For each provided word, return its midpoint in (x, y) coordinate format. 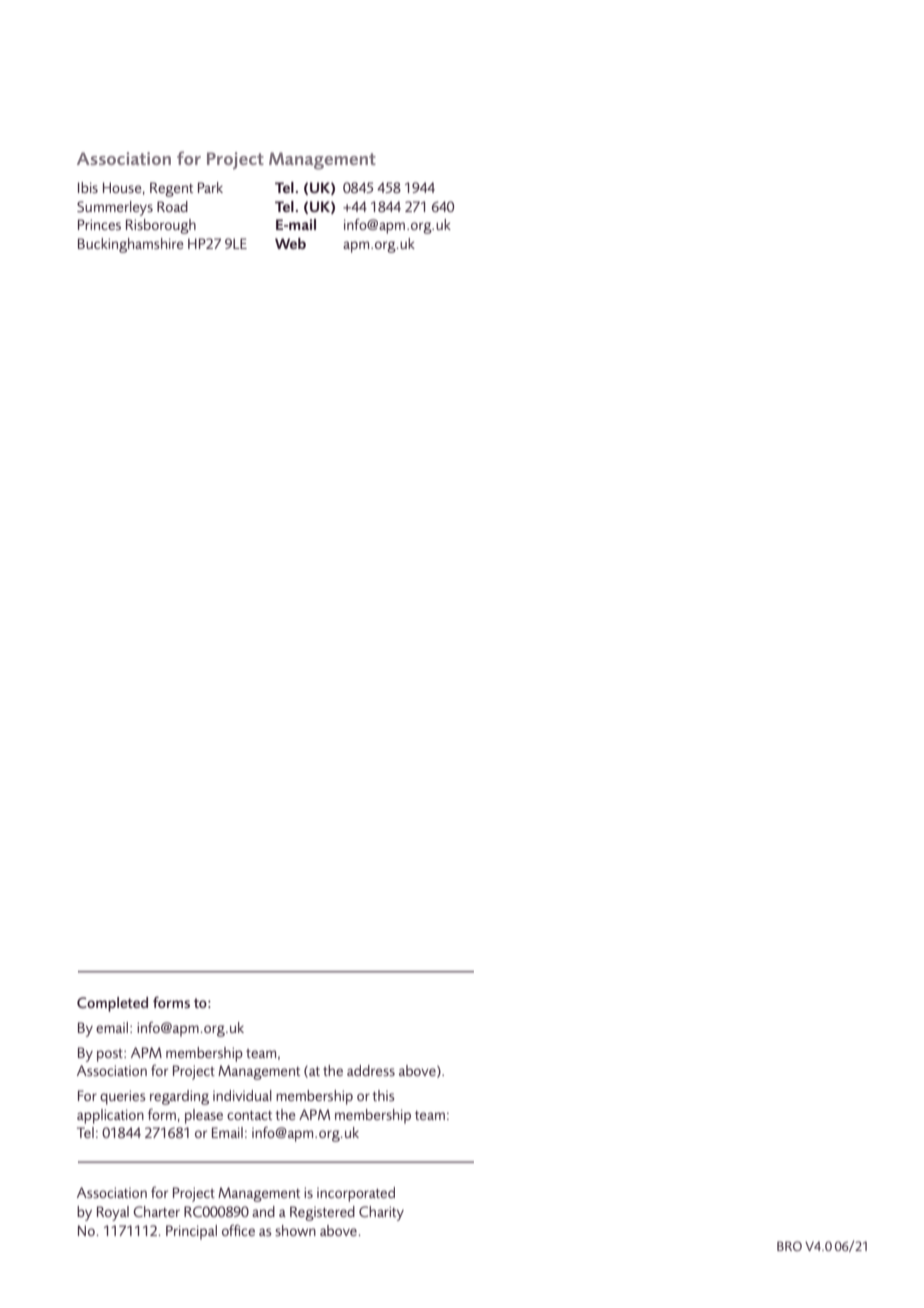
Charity (381, 1213)
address (371, 1070)
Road (172, 206)
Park (210, 187)
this (383, 1095)
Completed (112, 1004)
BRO (789, 1246)
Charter (156, 1211)
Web (290, 243)
